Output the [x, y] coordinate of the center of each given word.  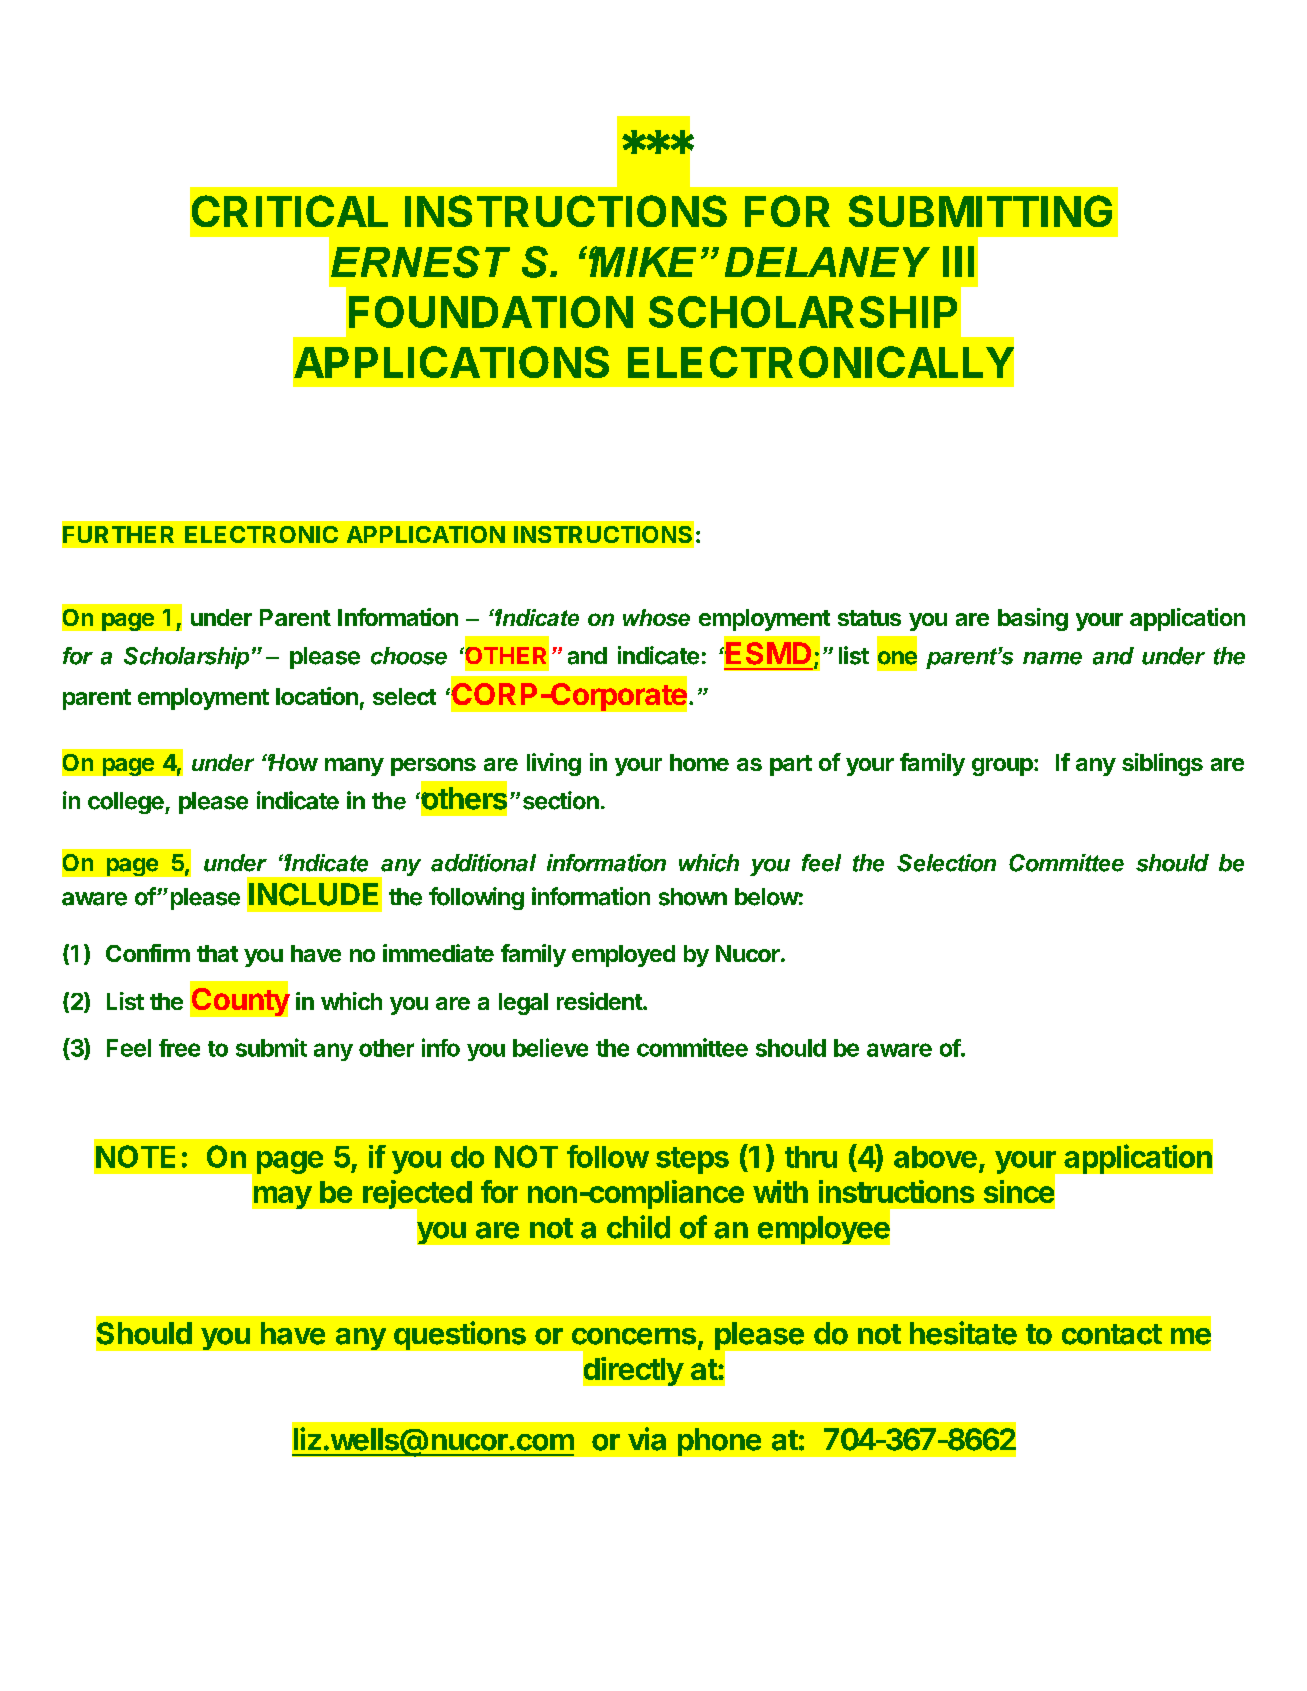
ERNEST [420, 262]
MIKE [642, 261]
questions [460, 1335]
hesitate [963, 1333]
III [958, 261]
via [647, 1439]
